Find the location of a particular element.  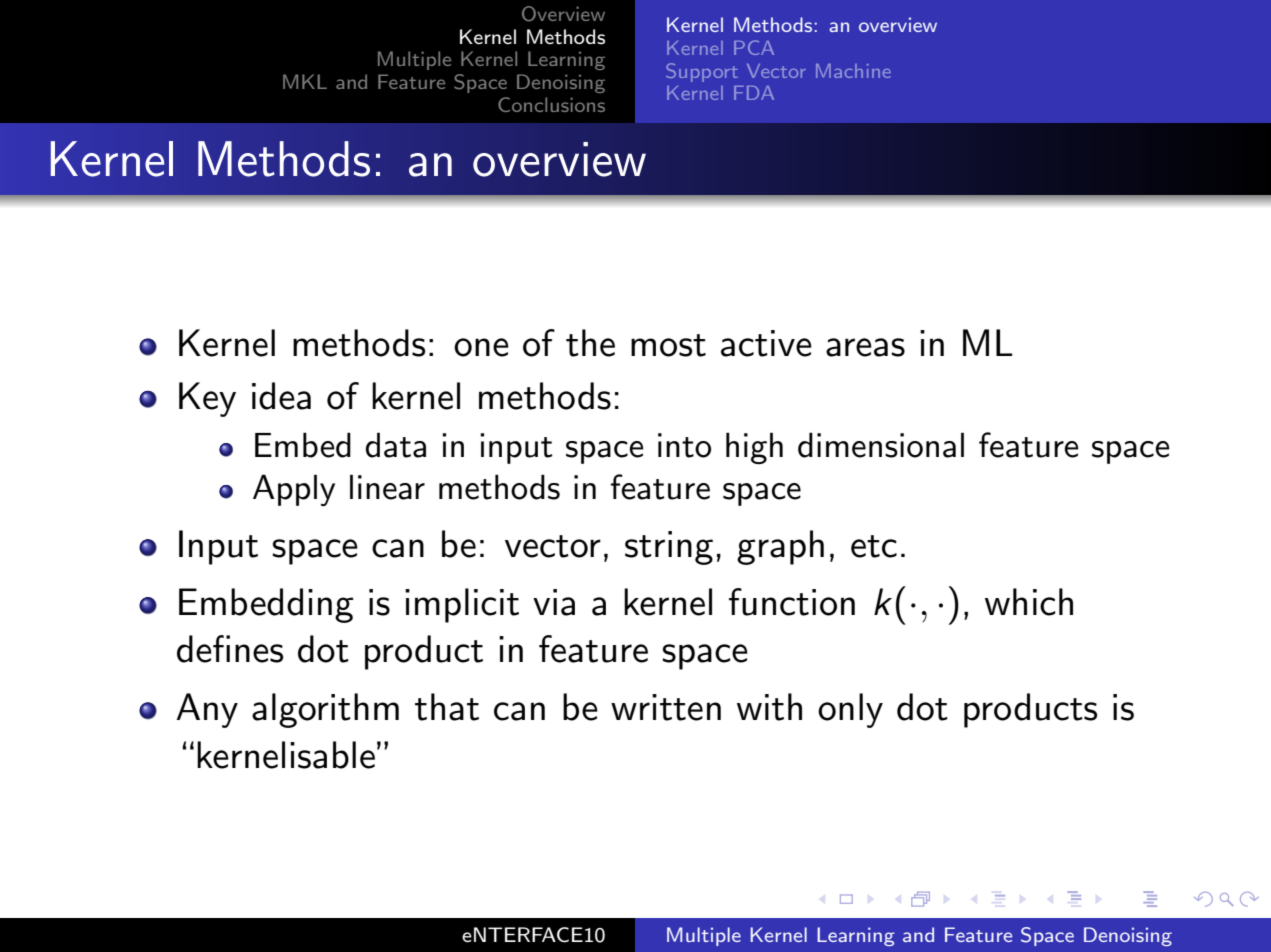

one is located at coordinates (481, 347).
